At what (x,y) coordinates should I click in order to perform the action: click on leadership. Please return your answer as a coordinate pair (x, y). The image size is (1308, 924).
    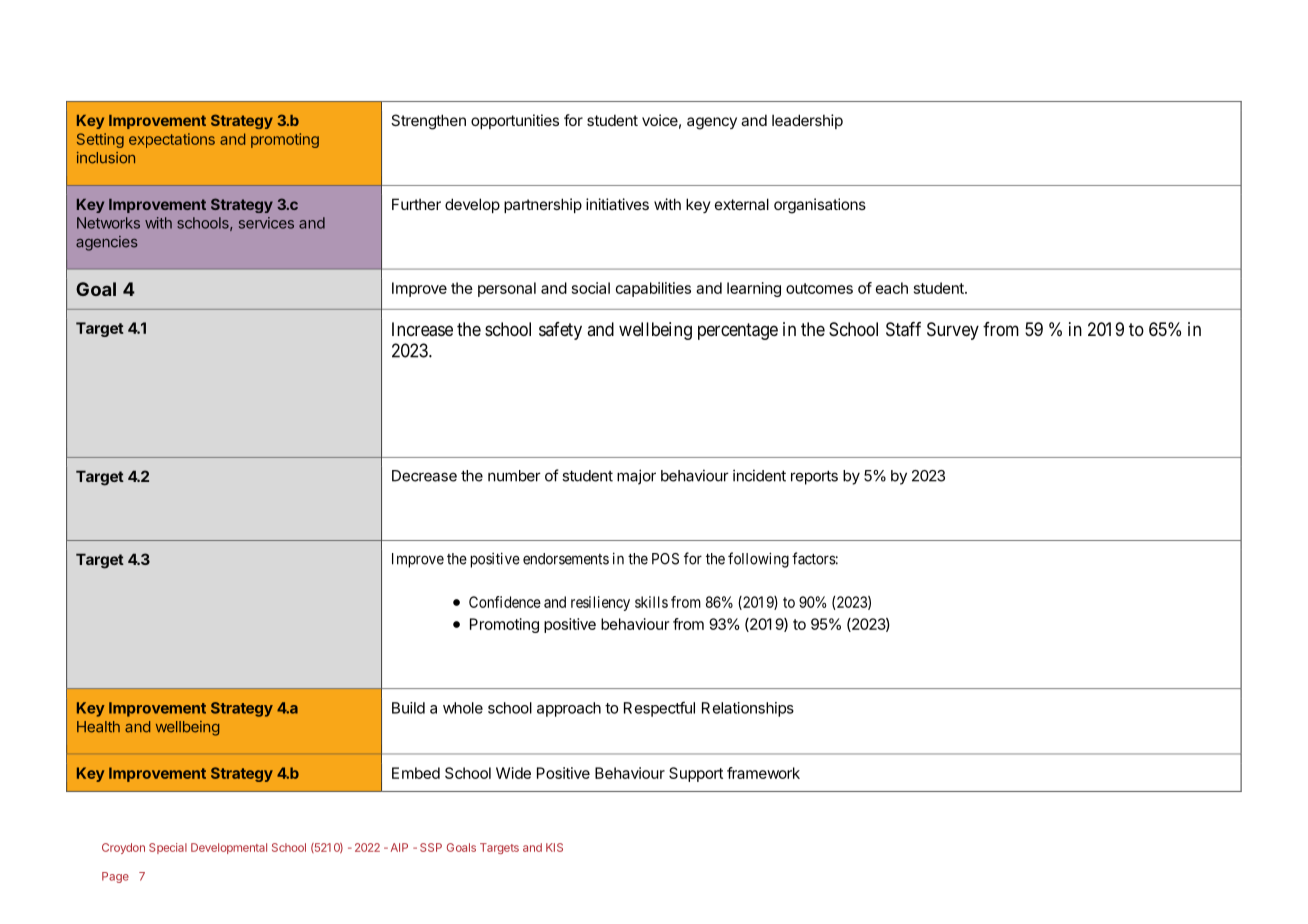
    Looking at the image, I should click on (807, 121).
